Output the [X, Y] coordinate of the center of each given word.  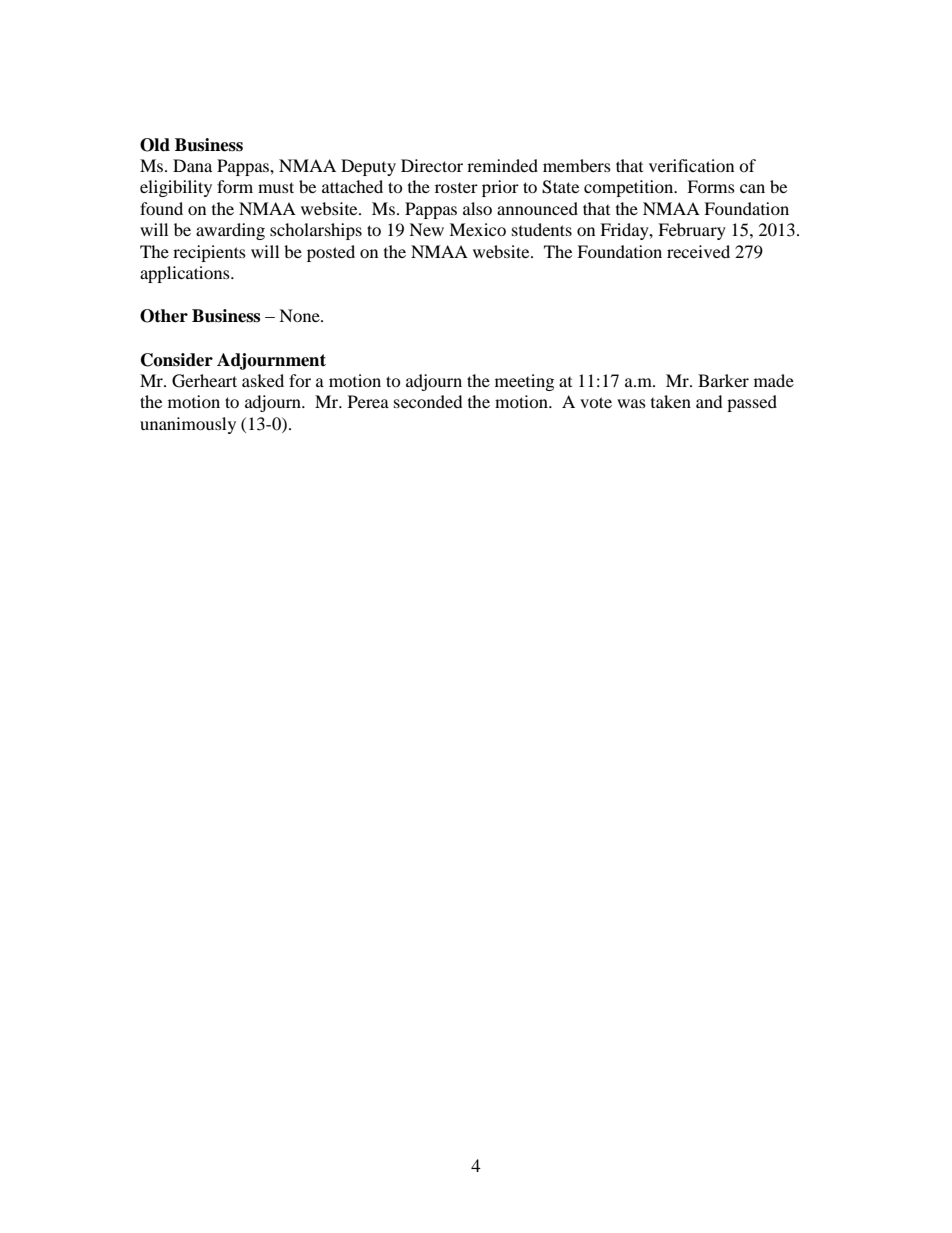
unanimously [188, 425]
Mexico [477, 229]
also [477, 208]
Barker [723, 380]
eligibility [176, 188]
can [752, 188]
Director [432, 165]
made [774, 380]
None [300, 315]
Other [164, 316]
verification [691, 165]
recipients [209, 253]
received [698, 251]
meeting [524, 382]
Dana [192, 165]
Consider [177, 360]
